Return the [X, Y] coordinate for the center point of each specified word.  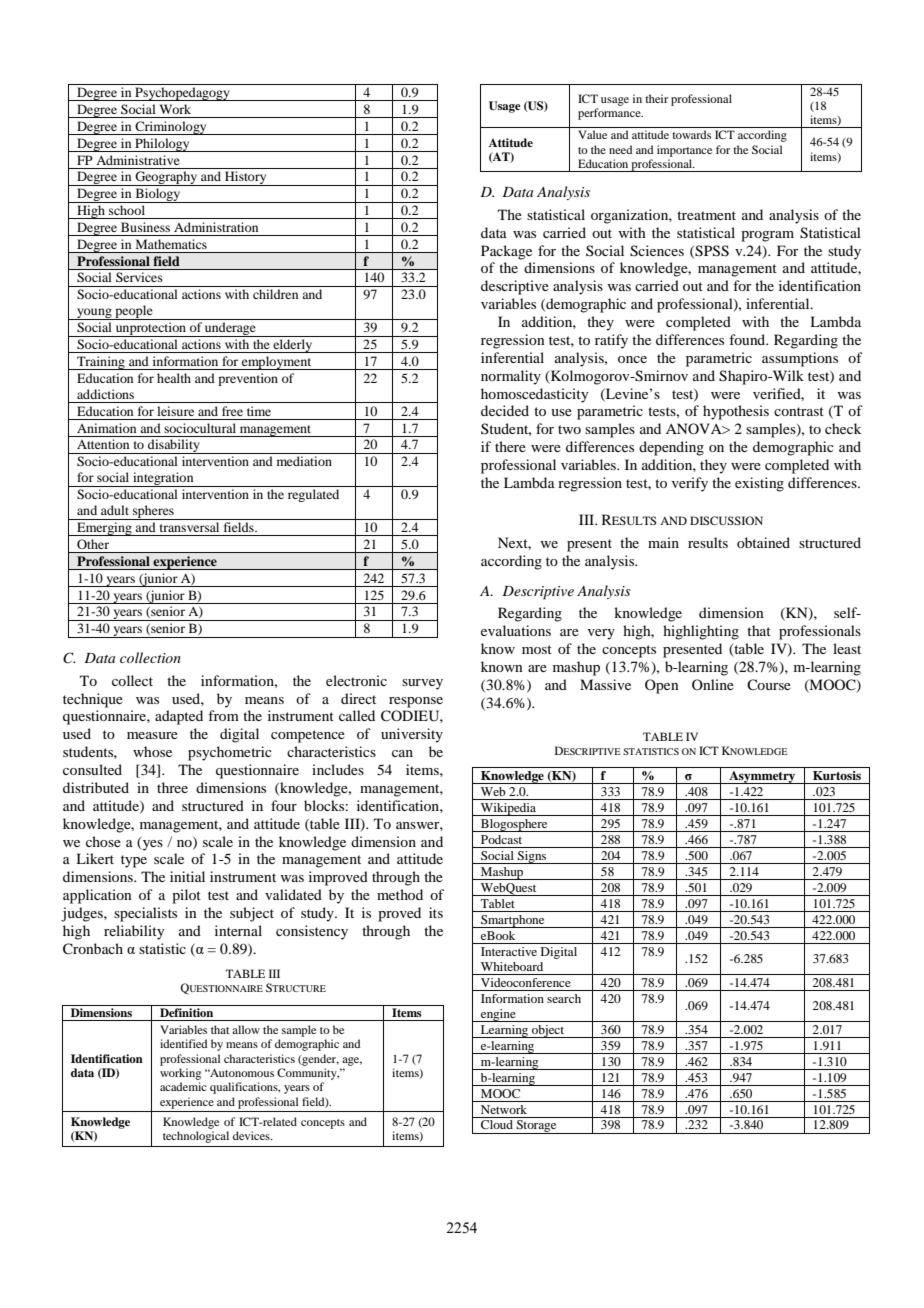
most [537, 649]
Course [769, 684]
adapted [179, 717]
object [548, 1031]
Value [592, 134]
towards [691, 134]
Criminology [171, 128]
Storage [536, 1127]
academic [183, 1086]
